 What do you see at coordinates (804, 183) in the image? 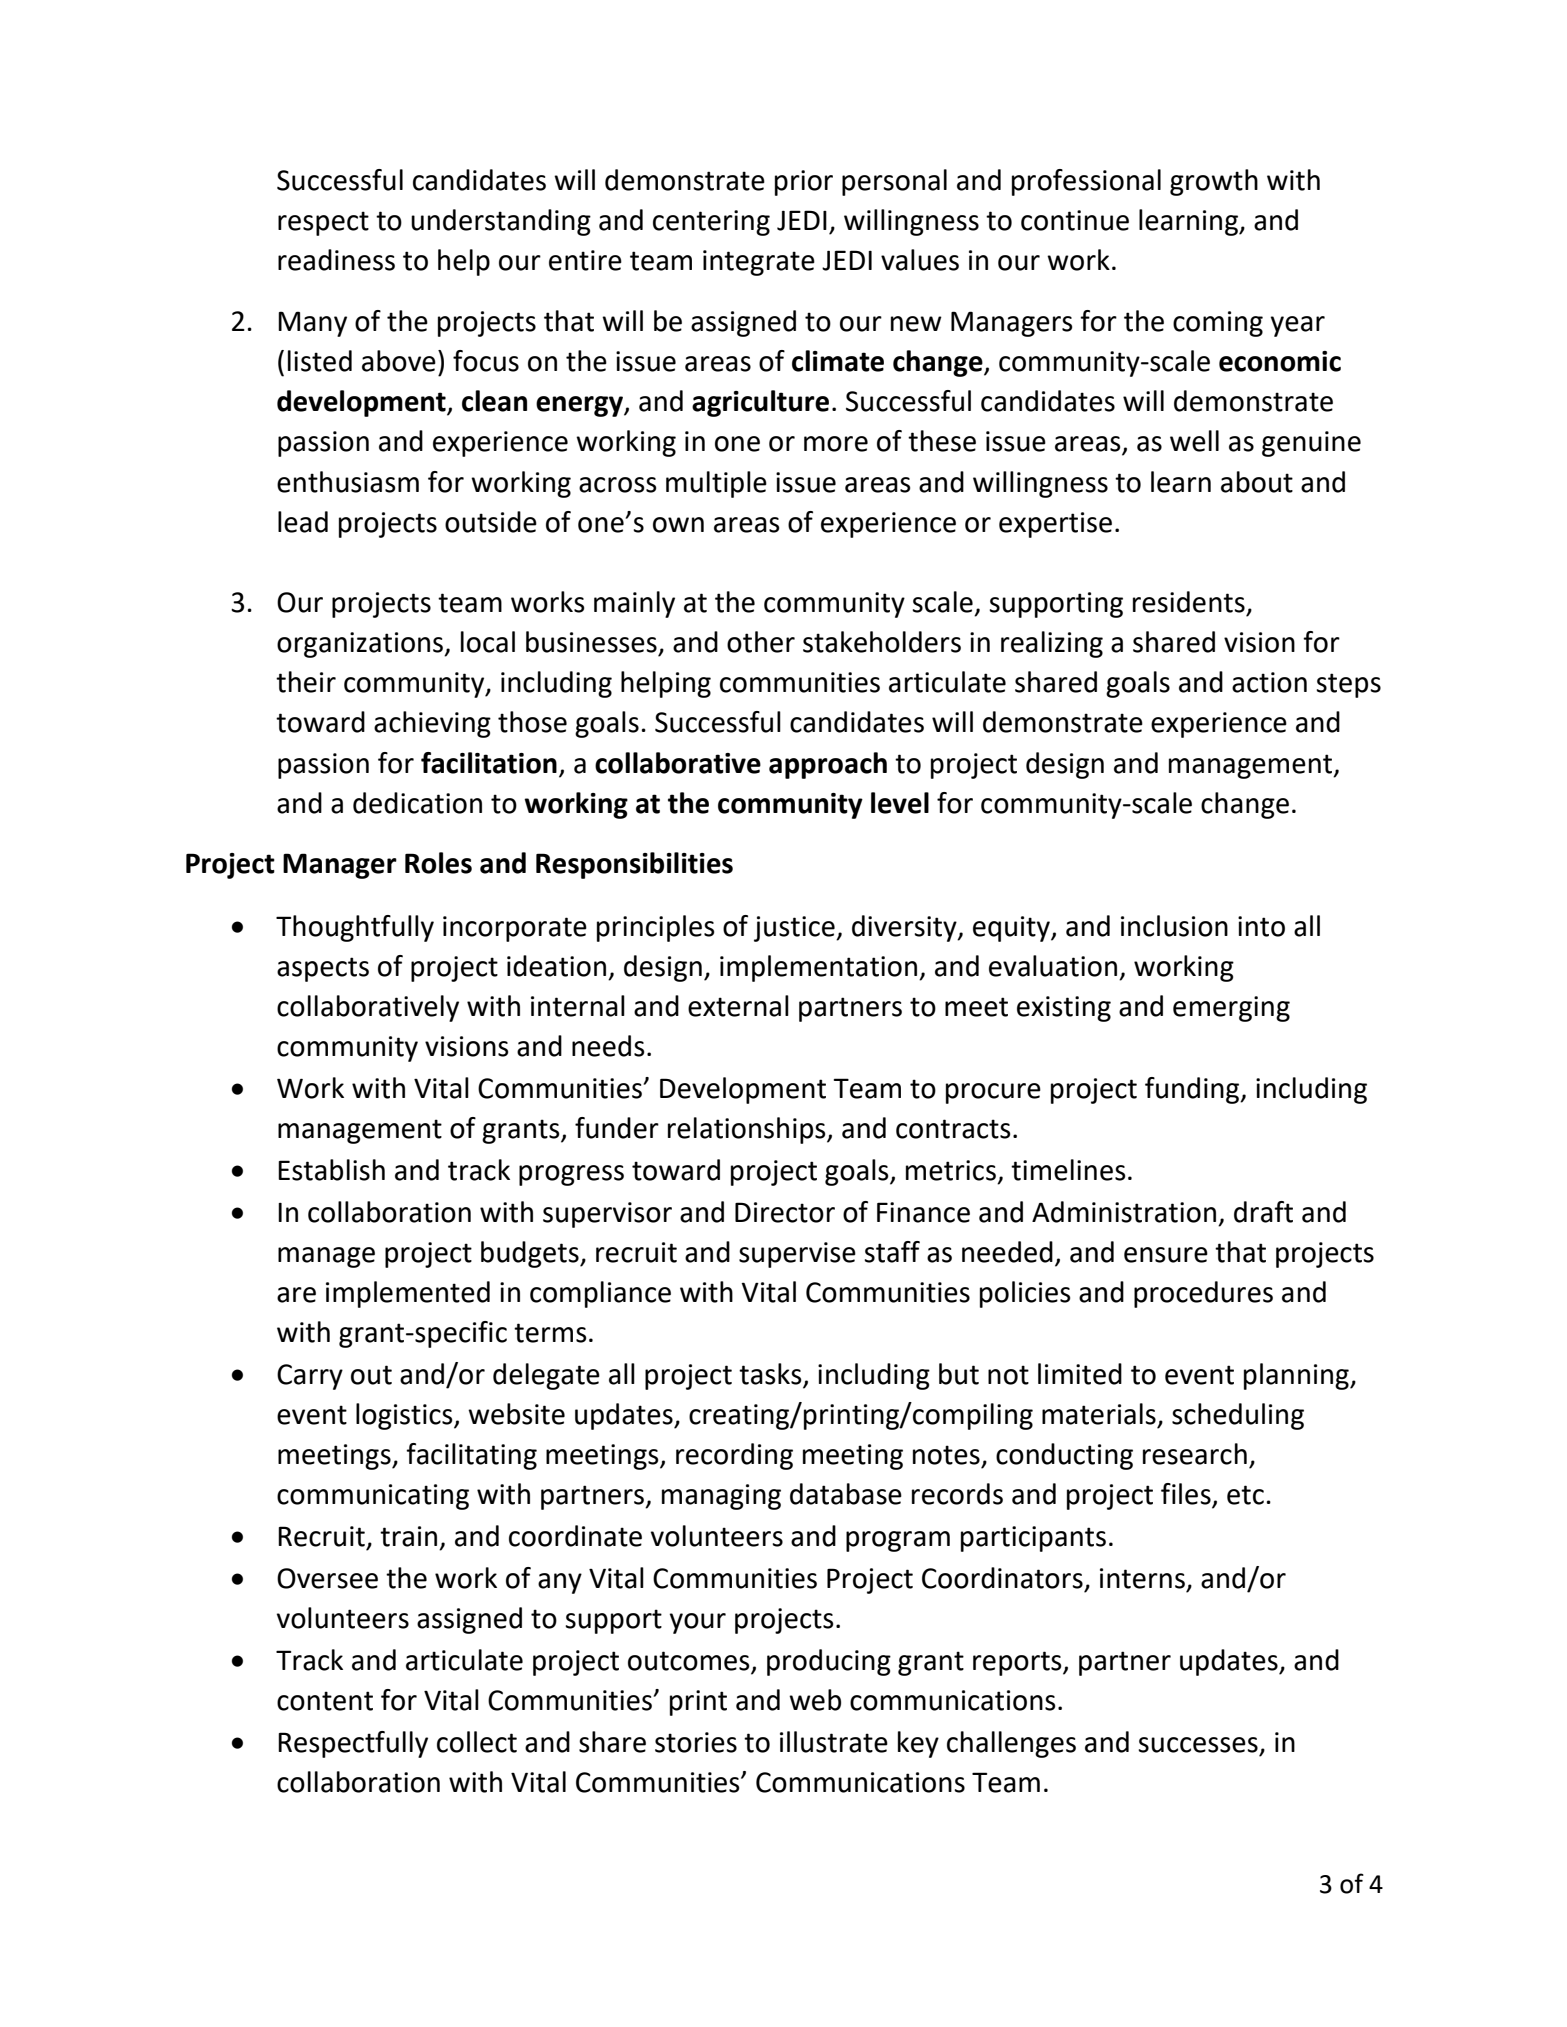
I see `prior` at bounding box center [804, 183].
